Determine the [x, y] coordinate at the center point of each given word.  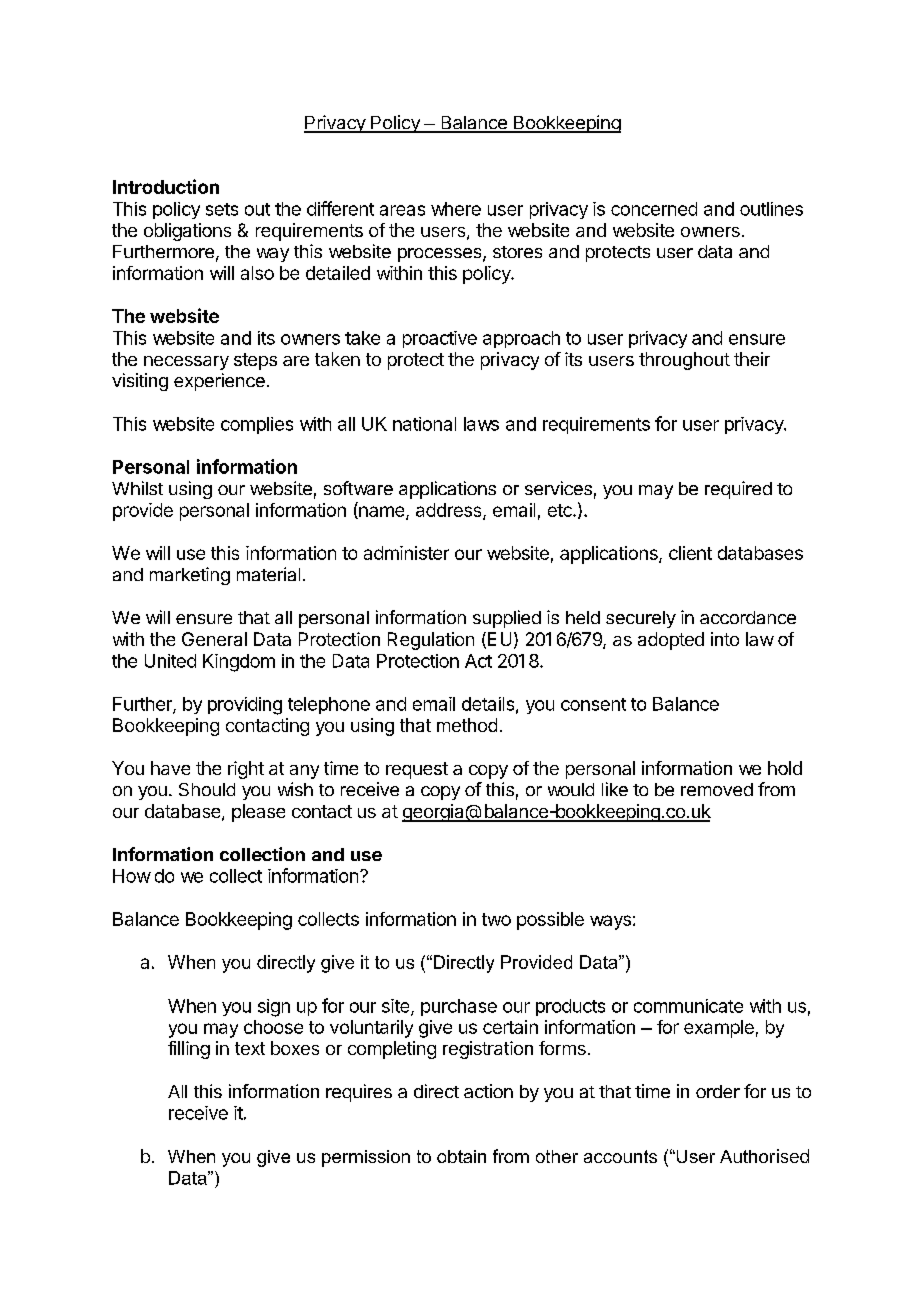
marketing [190, 576]
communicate [688, 1006]
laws [481, 424]
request [417, 770]
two [496, 919]
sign [274, 1008]
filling [189, 1050]
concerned [654, 209]
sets [222, 209]
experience [219, 382]
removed [717, 789]
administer [406, 553]
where [456, 209]
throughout [684, 361]
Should [207, 789]
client [690, 553]
